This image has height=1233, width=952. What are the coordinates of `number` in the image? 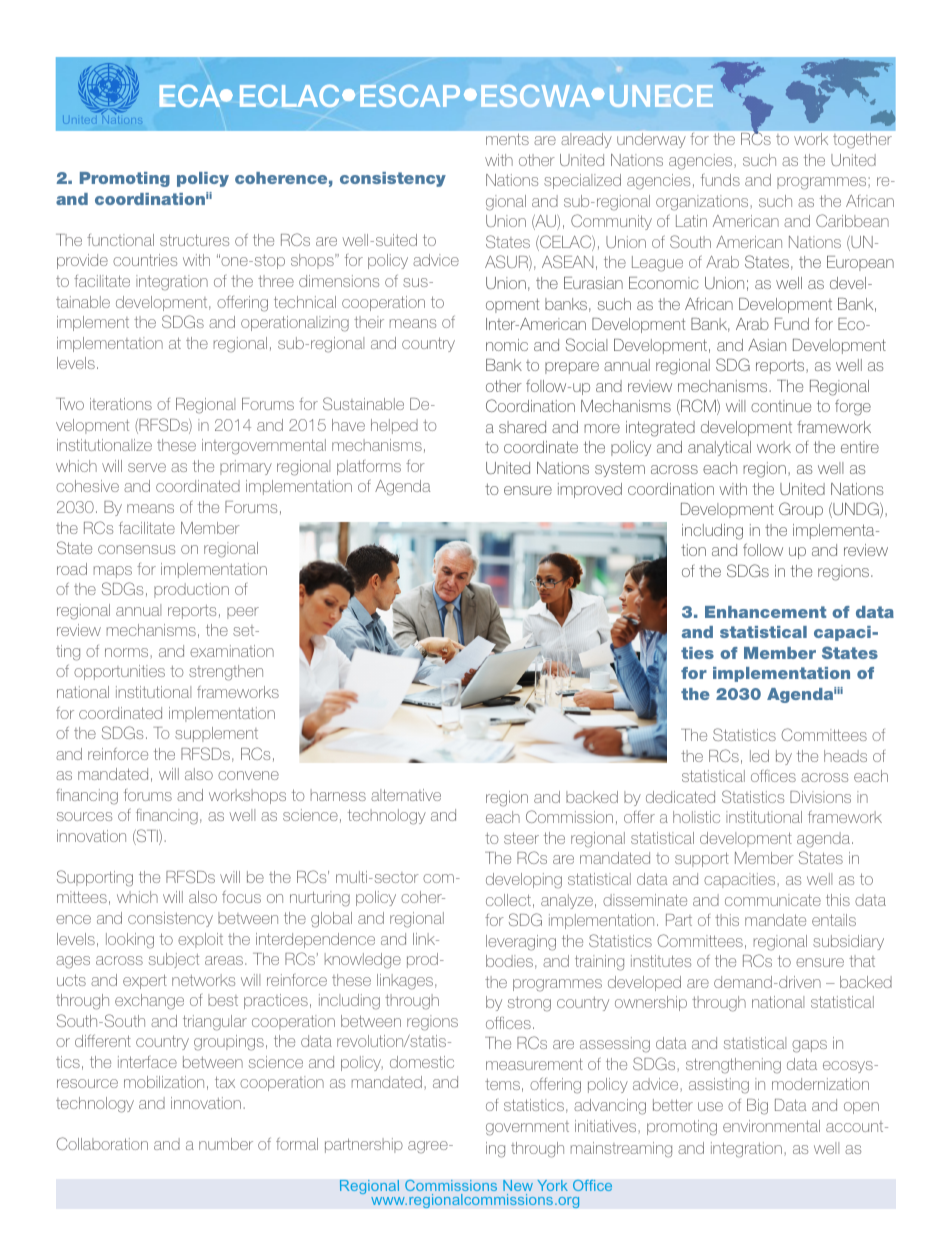 It's located at (226, 1144).
